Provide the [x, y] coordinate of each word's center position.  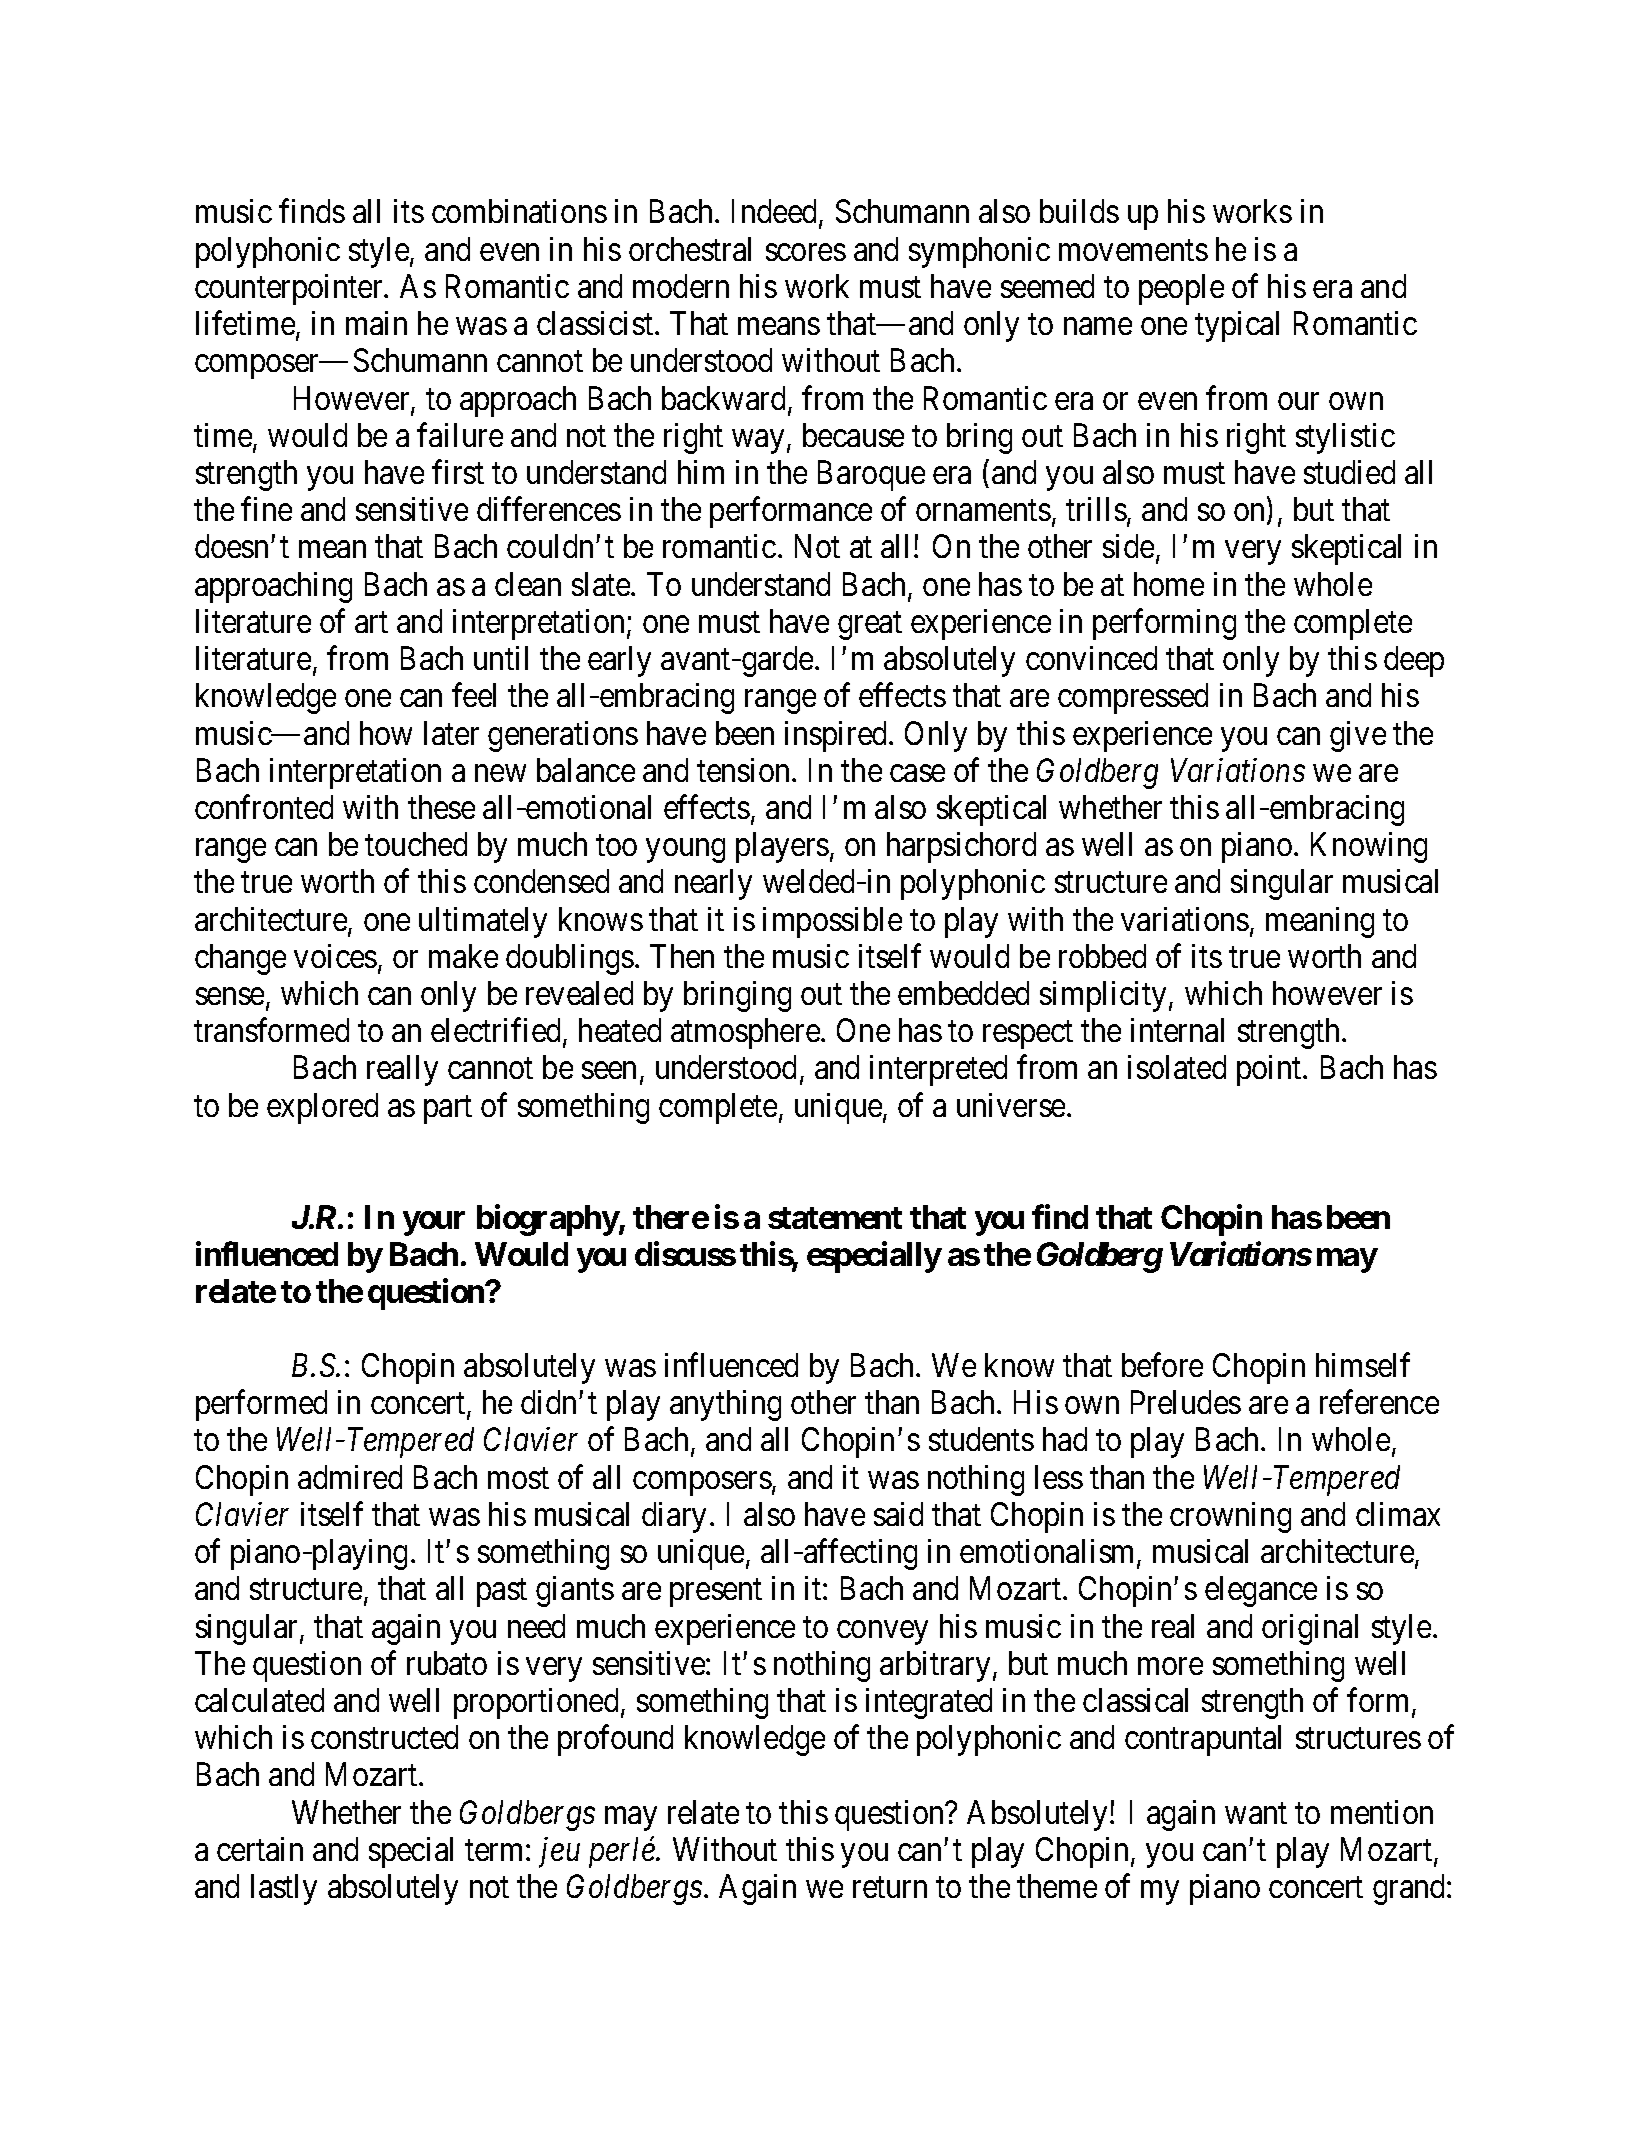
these [441, 807]
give [1358, 736]
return [890, 1887]
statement [835, 1218]
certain [260, 1849]
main [376, 323]
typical [1237, 326]
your [434, 1223]
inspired [837, 736]
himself [1363, 1365]
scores [806, 252]
